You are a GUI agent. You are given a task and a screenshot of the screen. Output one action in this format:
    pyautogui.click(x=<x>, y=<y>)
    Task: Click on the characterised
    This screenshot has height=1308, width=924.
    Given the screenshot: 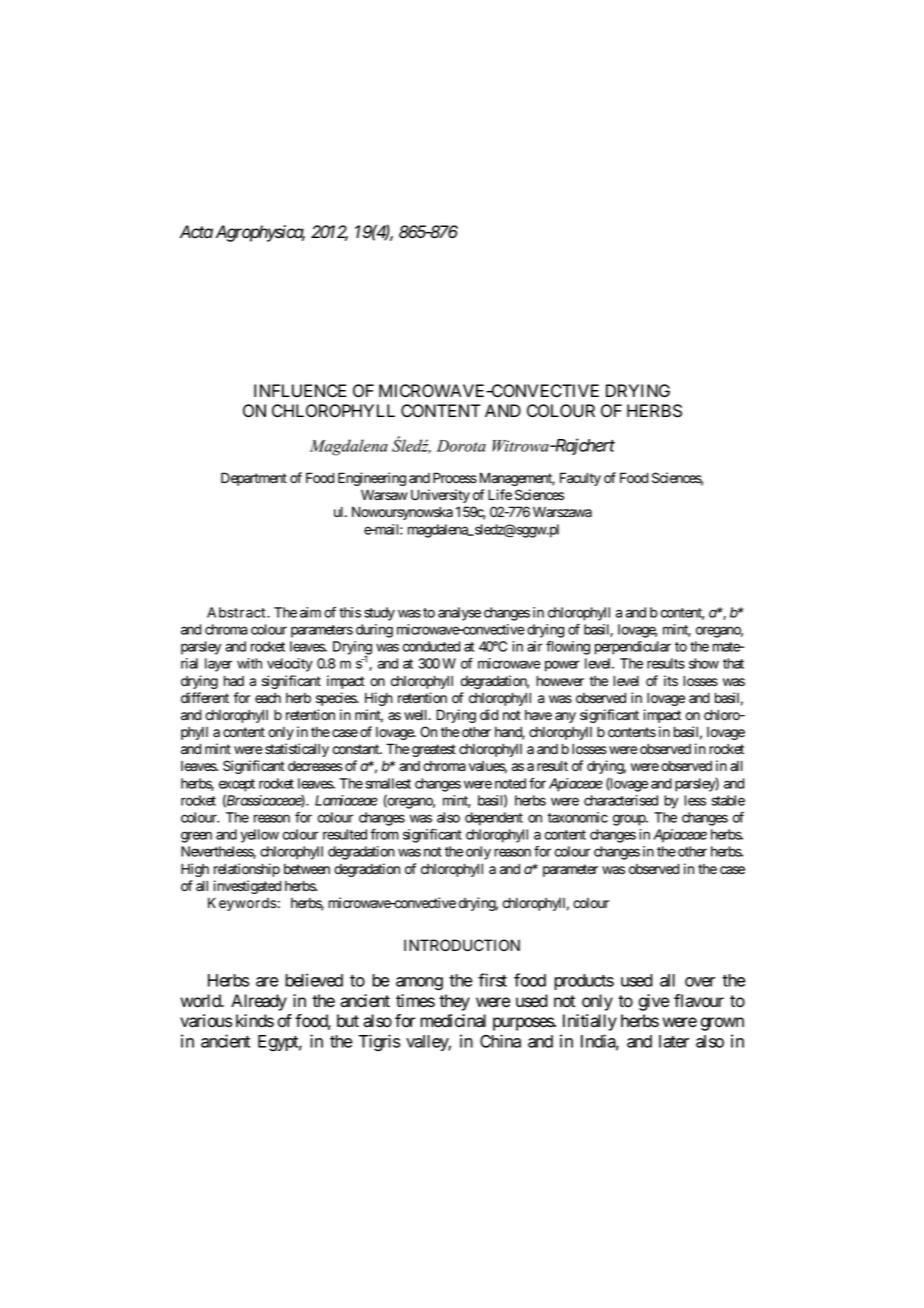 What is the action you would take?
    pyautogui.click(x=621, y=800)
